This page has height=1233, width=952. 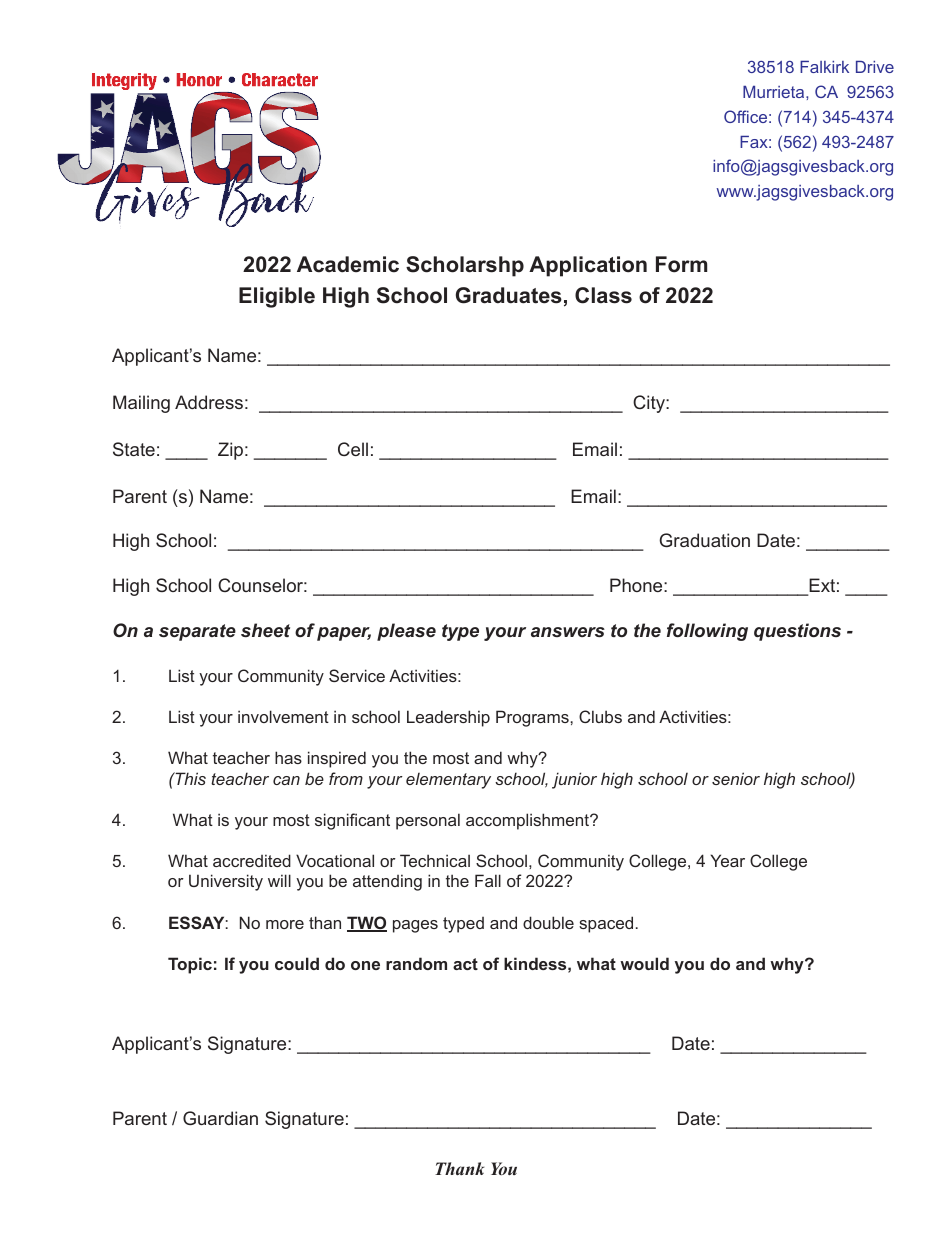 What do you see at coordinates (644, 963) in the page?
I see `would` at bounding box center [644, 963].
